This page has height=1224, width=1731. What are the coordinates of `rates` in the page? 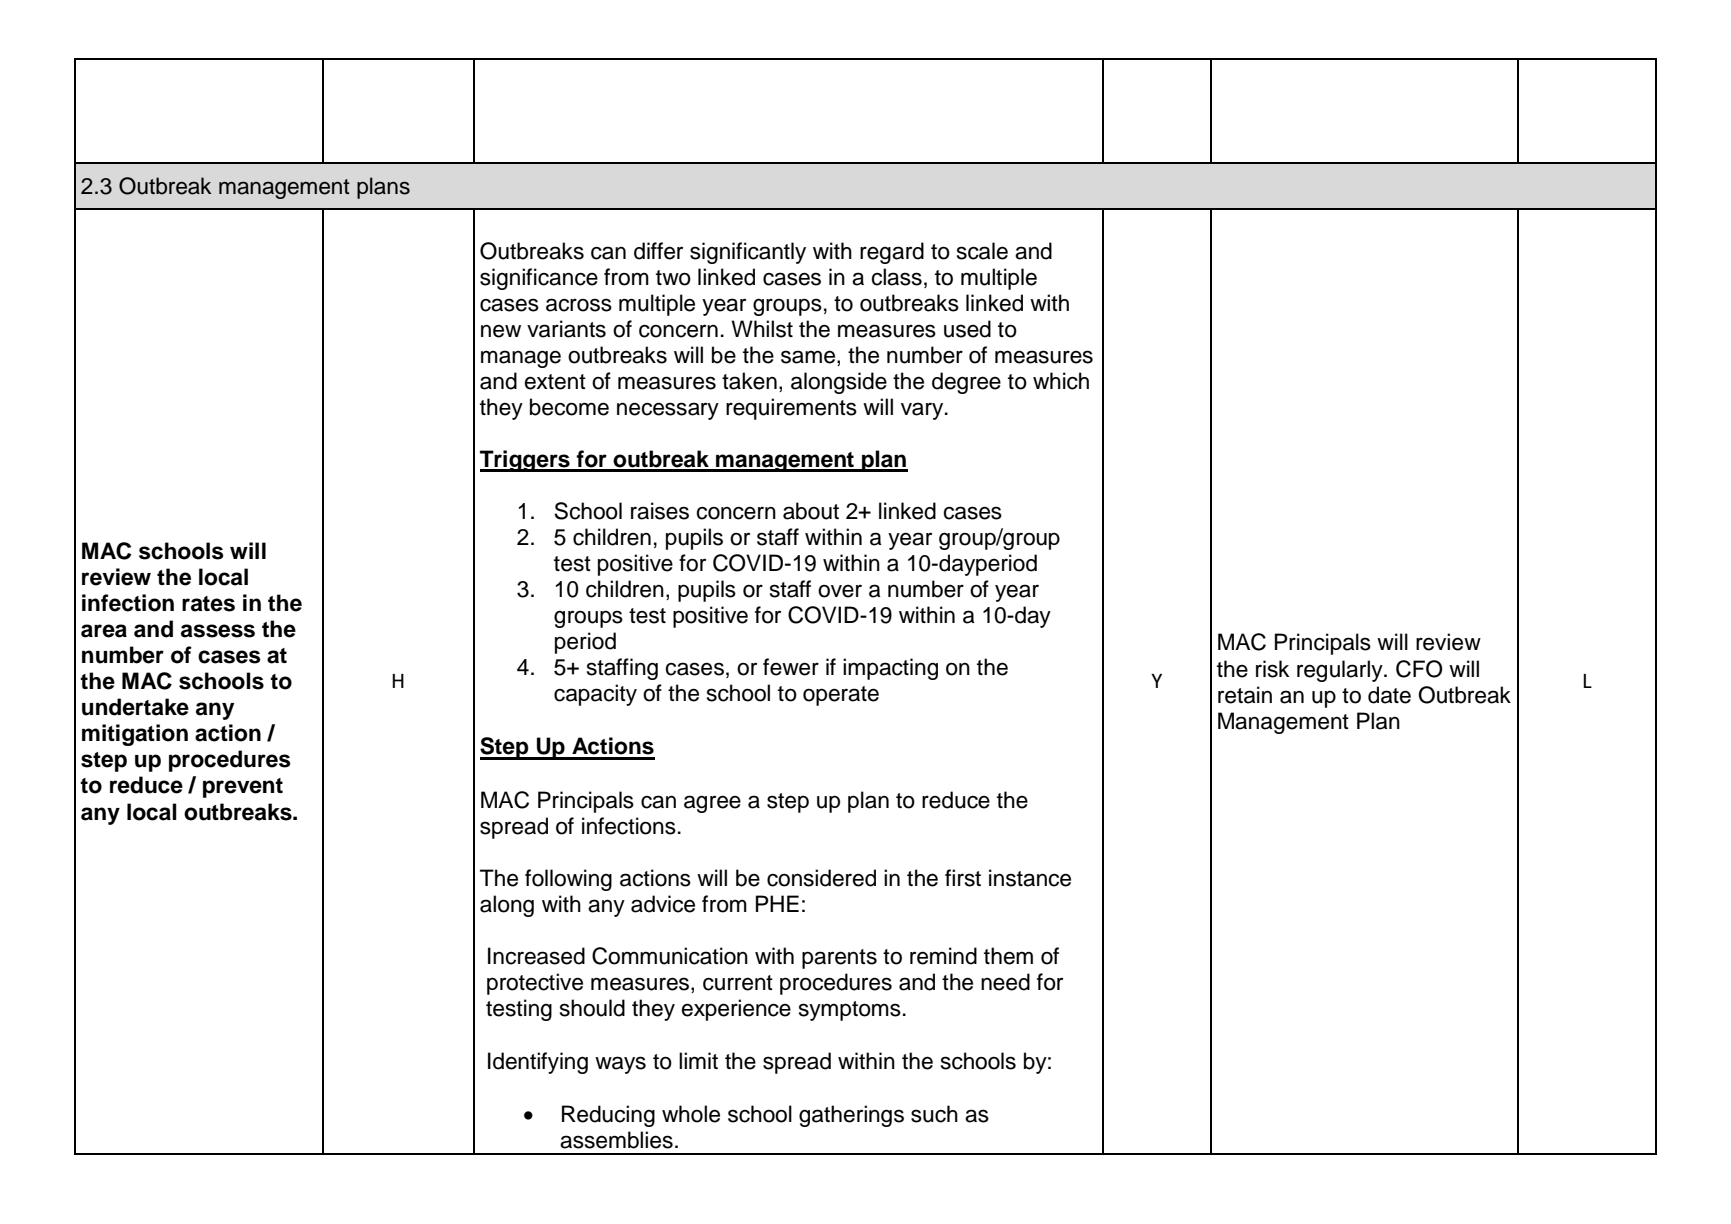 It's located at (208, 604).
